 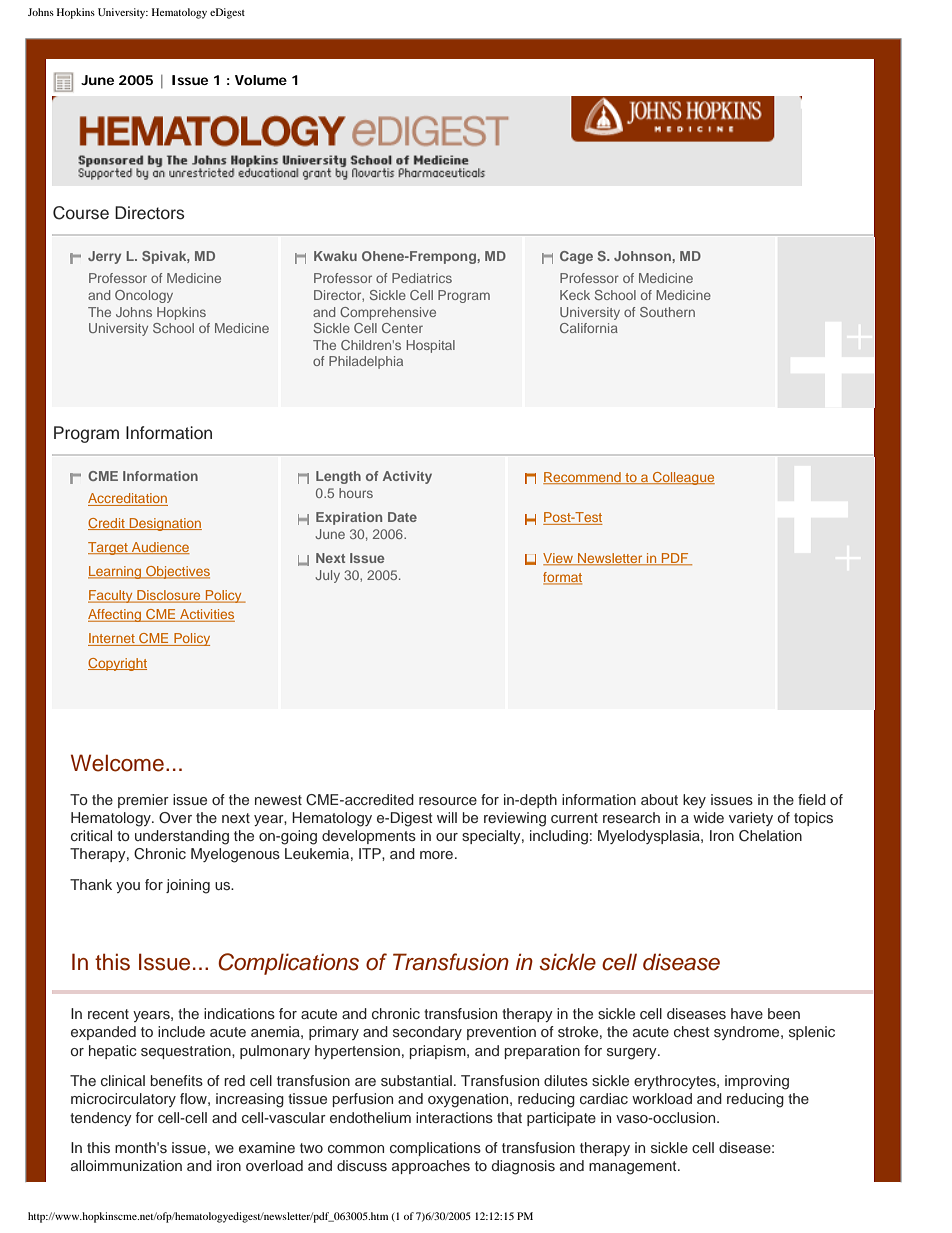 What do you see at coordinates (335, 256) in the image?
I see `Kwaku` at bounding box center [335, 256].
